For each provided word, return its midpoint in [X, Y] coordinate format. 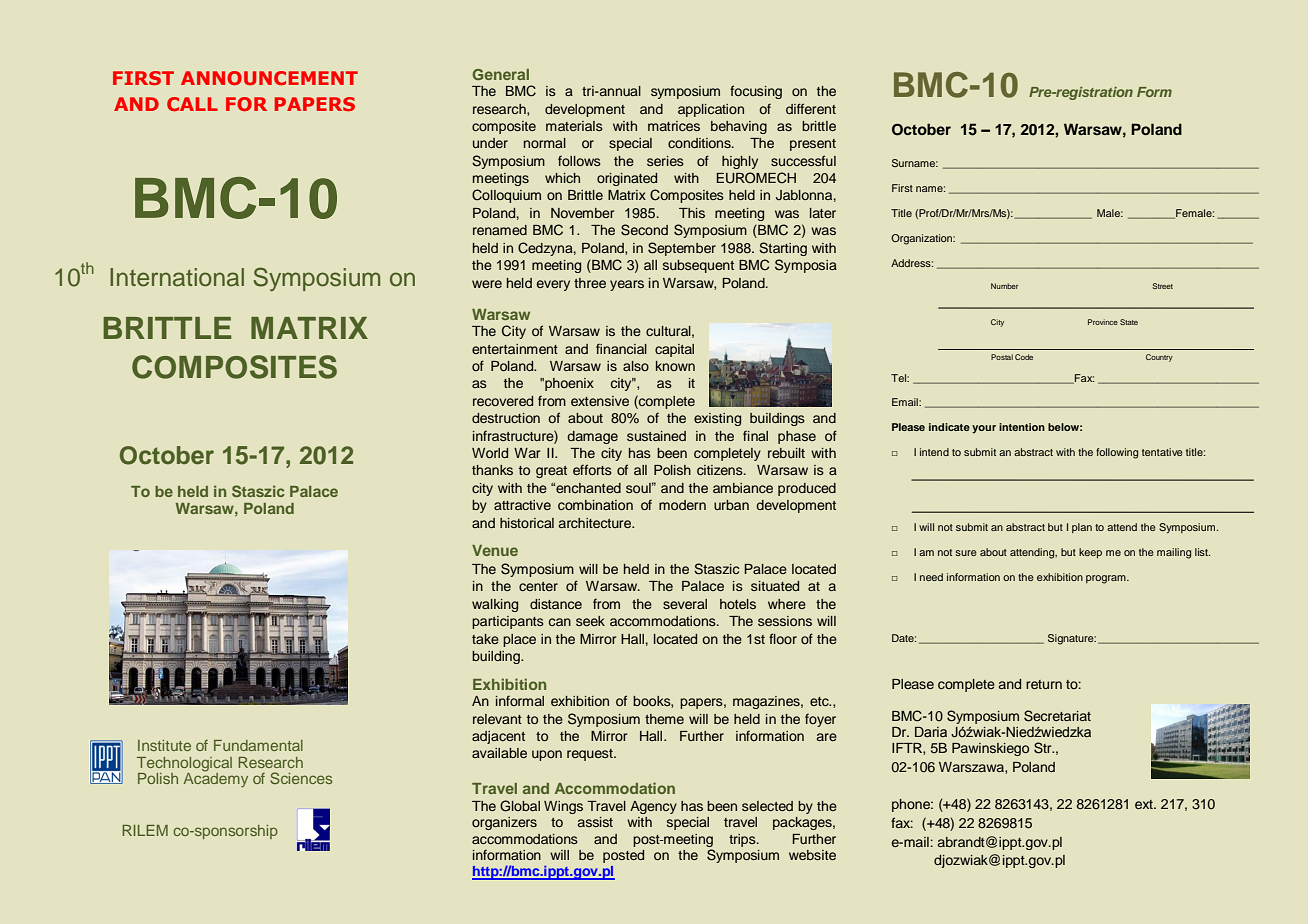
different [811, 108]
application [711, 110]
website [812, 855]
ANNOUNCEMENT [269, 78]
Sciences [301, 778]
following [1117, 453]
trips [743, 840]
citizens [721, 470]
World [490, 453]
